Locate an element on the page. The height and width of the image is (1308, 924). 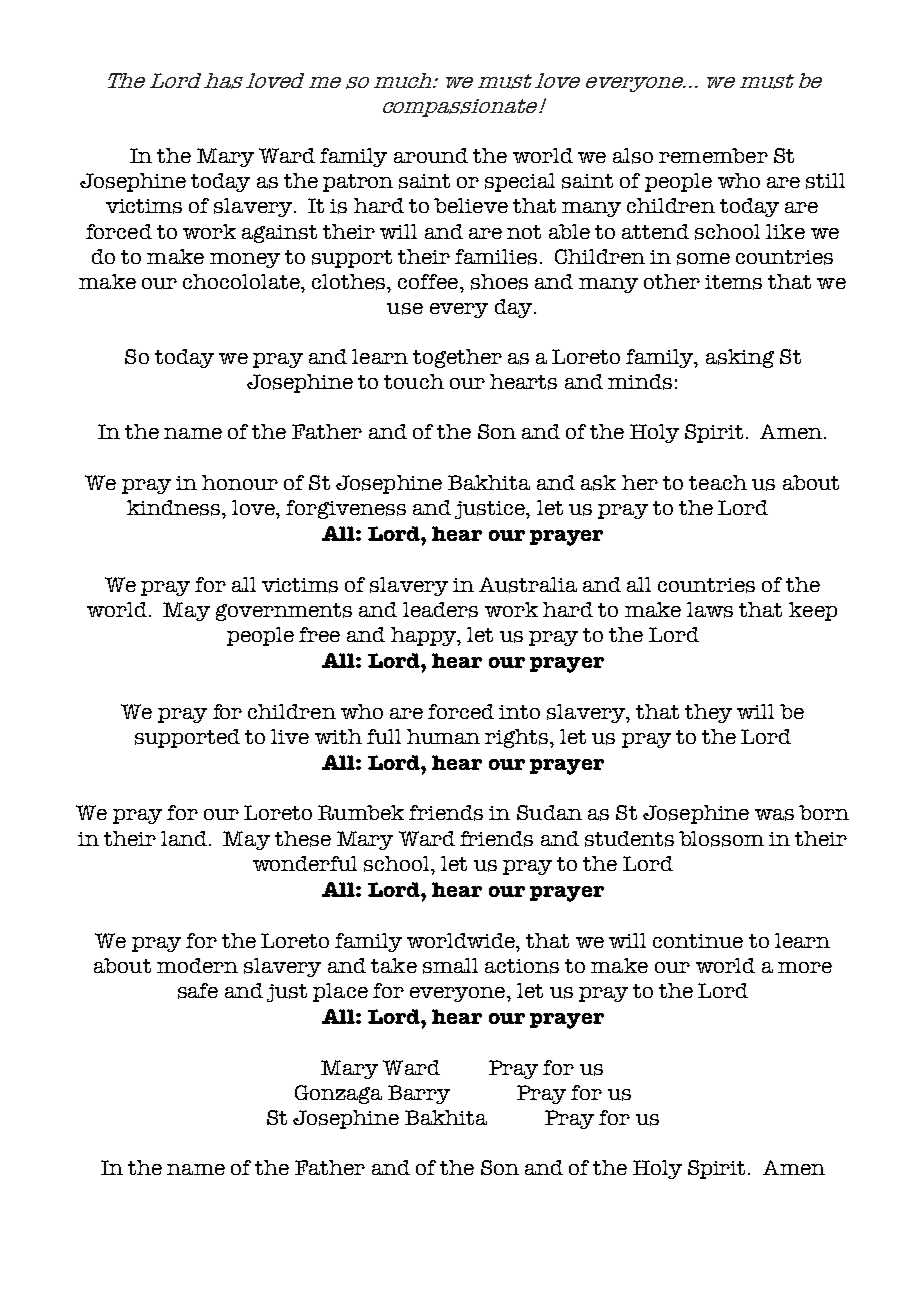
Barry is located at coordinates (419, 1094).
